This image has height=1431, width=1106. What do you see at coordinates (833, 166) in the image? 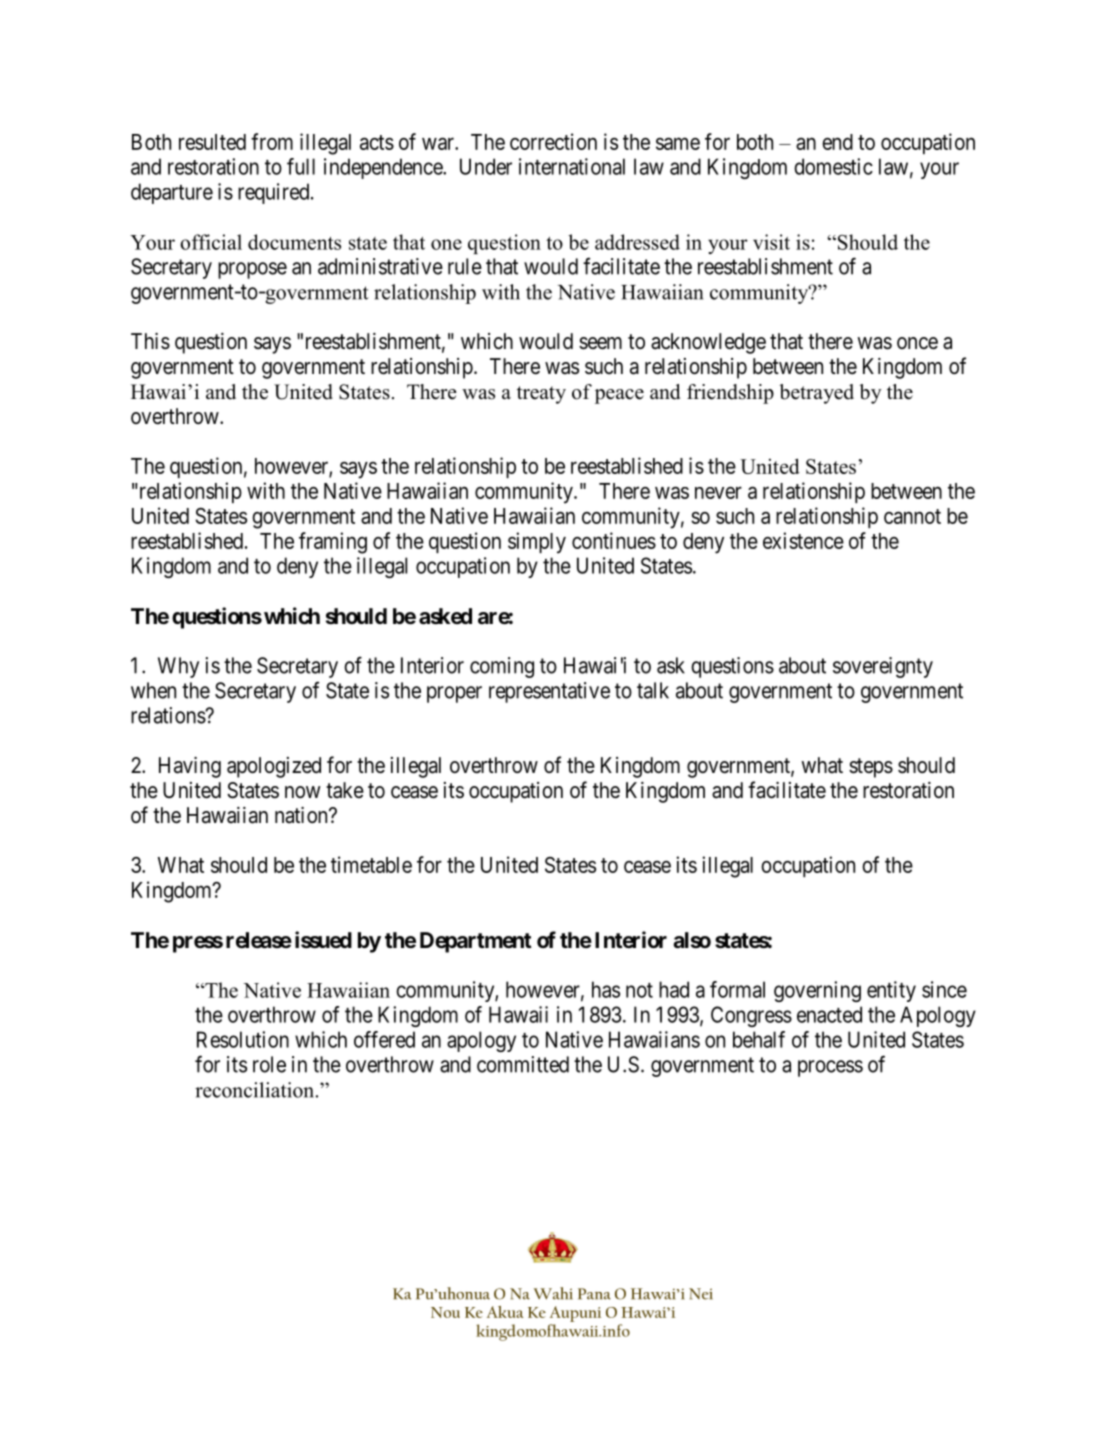
I see `domestic` at bounding box center [833, 166].
